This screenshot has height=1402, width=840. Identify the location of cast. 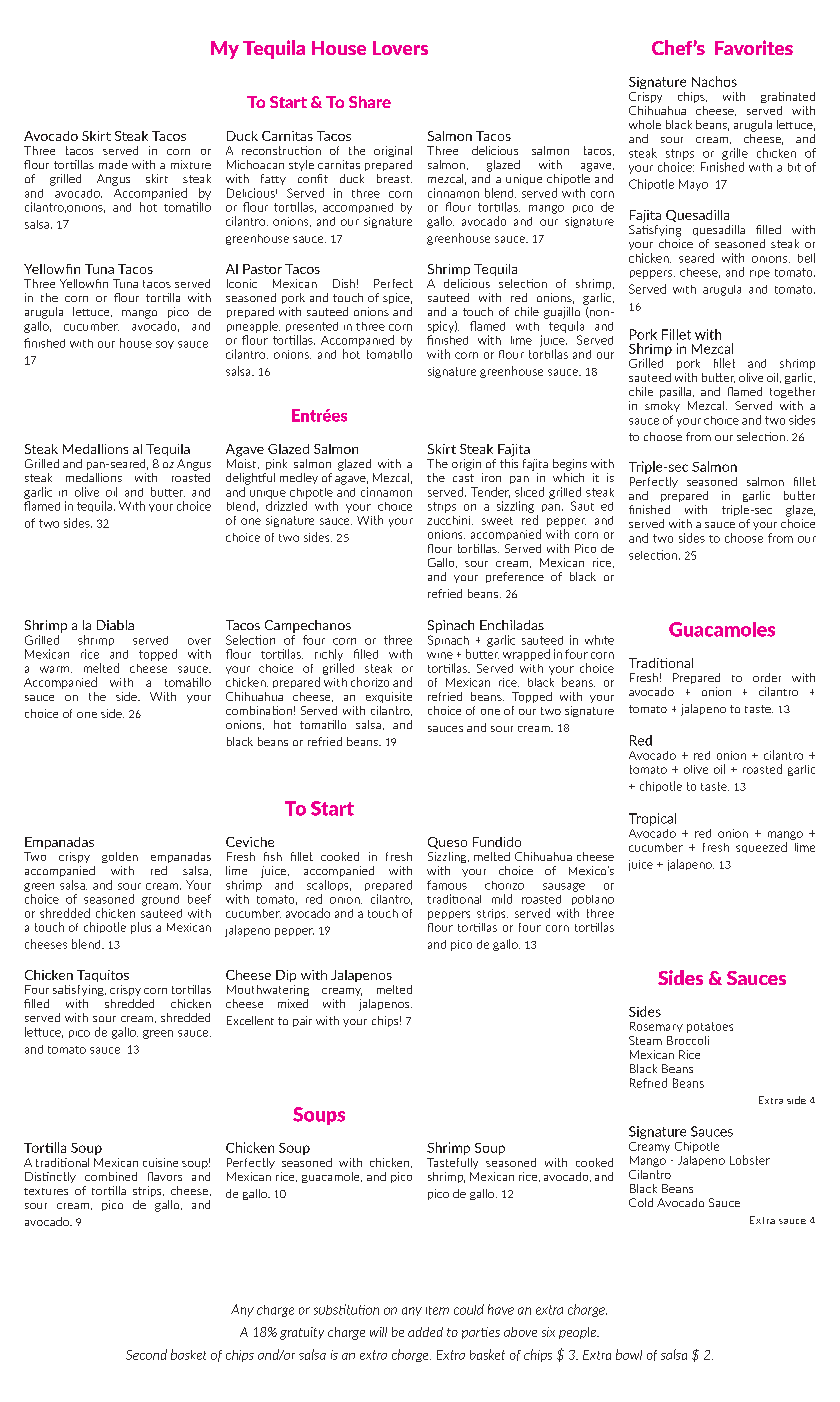
(463, 478).
